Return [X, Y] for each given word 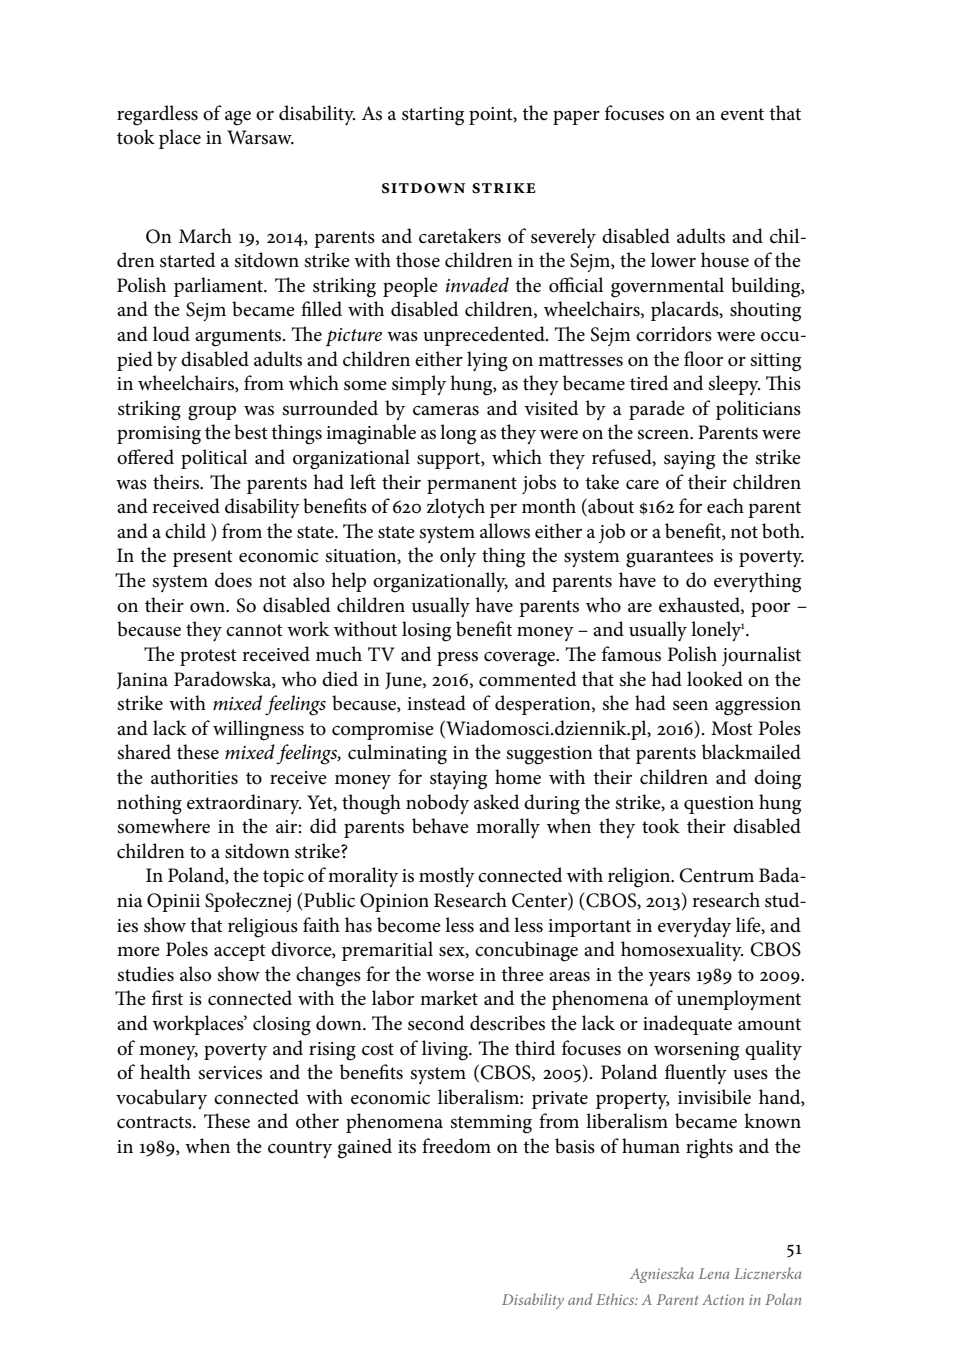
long [458, 434]
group [212, 413]
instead [436, 703]
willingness [258, 730]
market [449, 998]
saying [689, 460]
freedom [456, 1146]
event [742, 114]
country [300, 1149]
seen [690, 706]
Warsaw [260, 137]
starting [433, 116]
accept [240, 952]
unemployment [739, 1000]
